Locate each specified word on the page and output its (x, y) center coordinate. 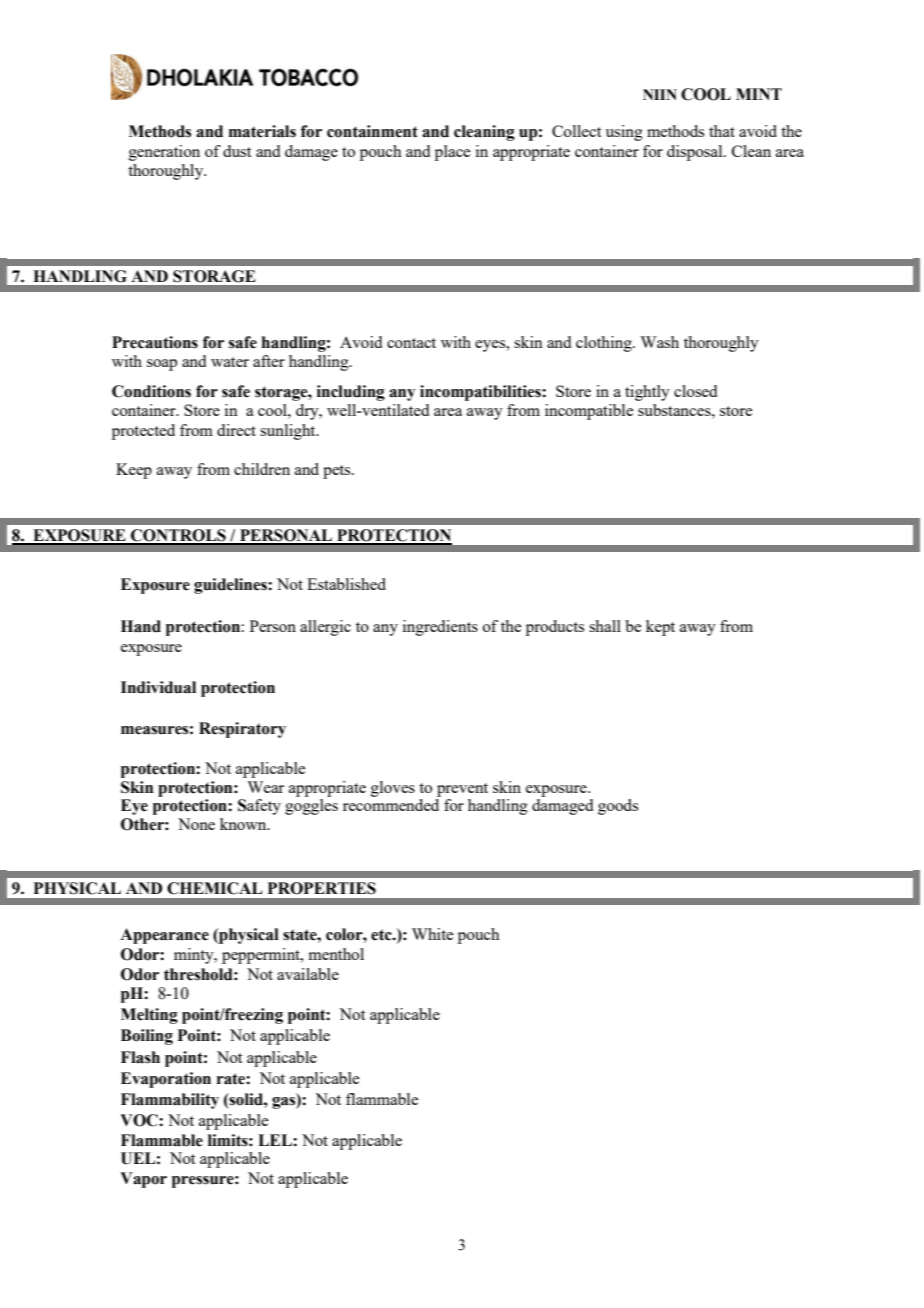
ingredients (440, 628)
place (452, 153)
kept (660, 628)
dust (237, 151)
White (432, 934)
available (308, 974)
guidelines (231, 586)
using (624, 133)
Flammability (170, 1101)
